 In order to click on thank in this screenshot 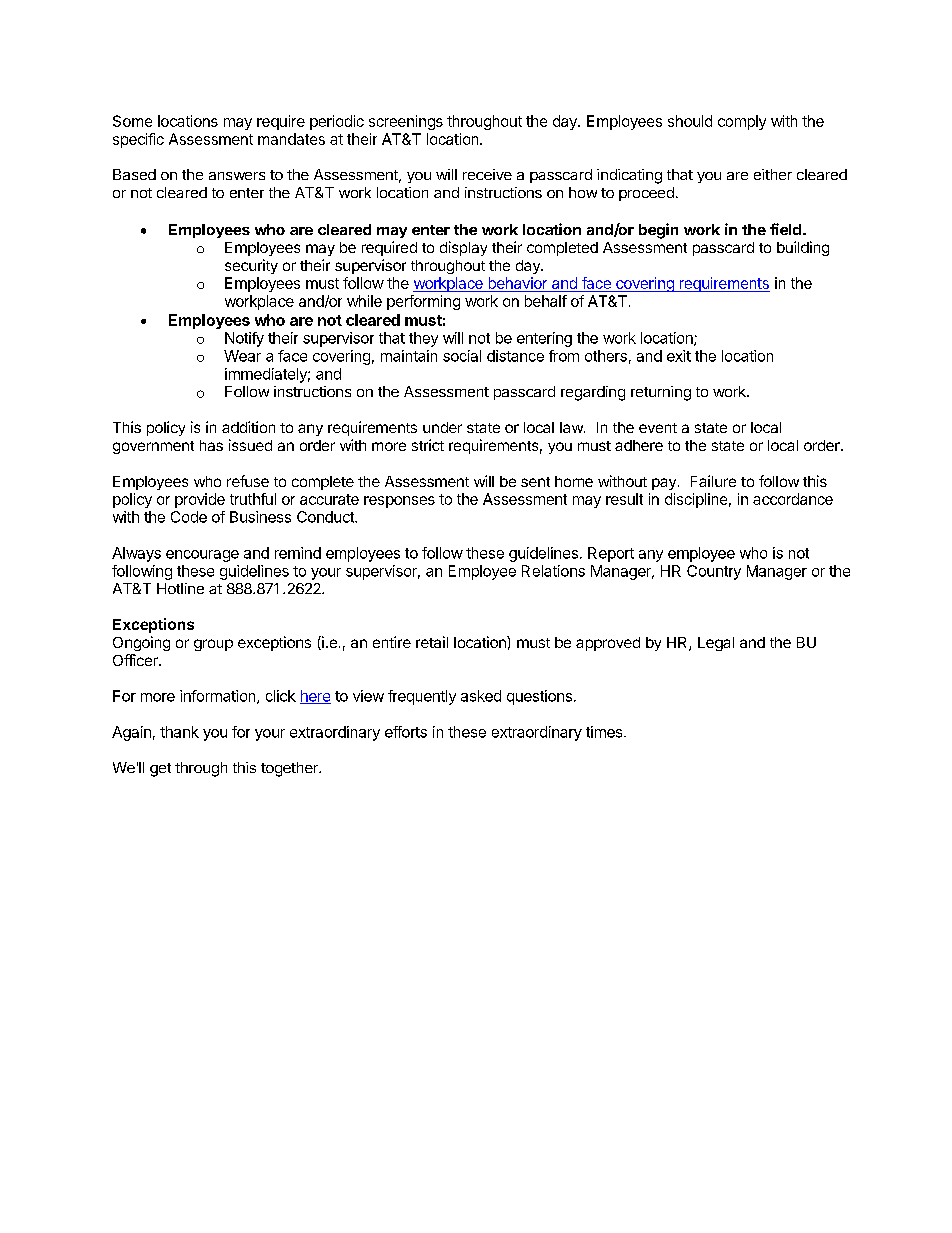, I will do `click(179, 732)`.
